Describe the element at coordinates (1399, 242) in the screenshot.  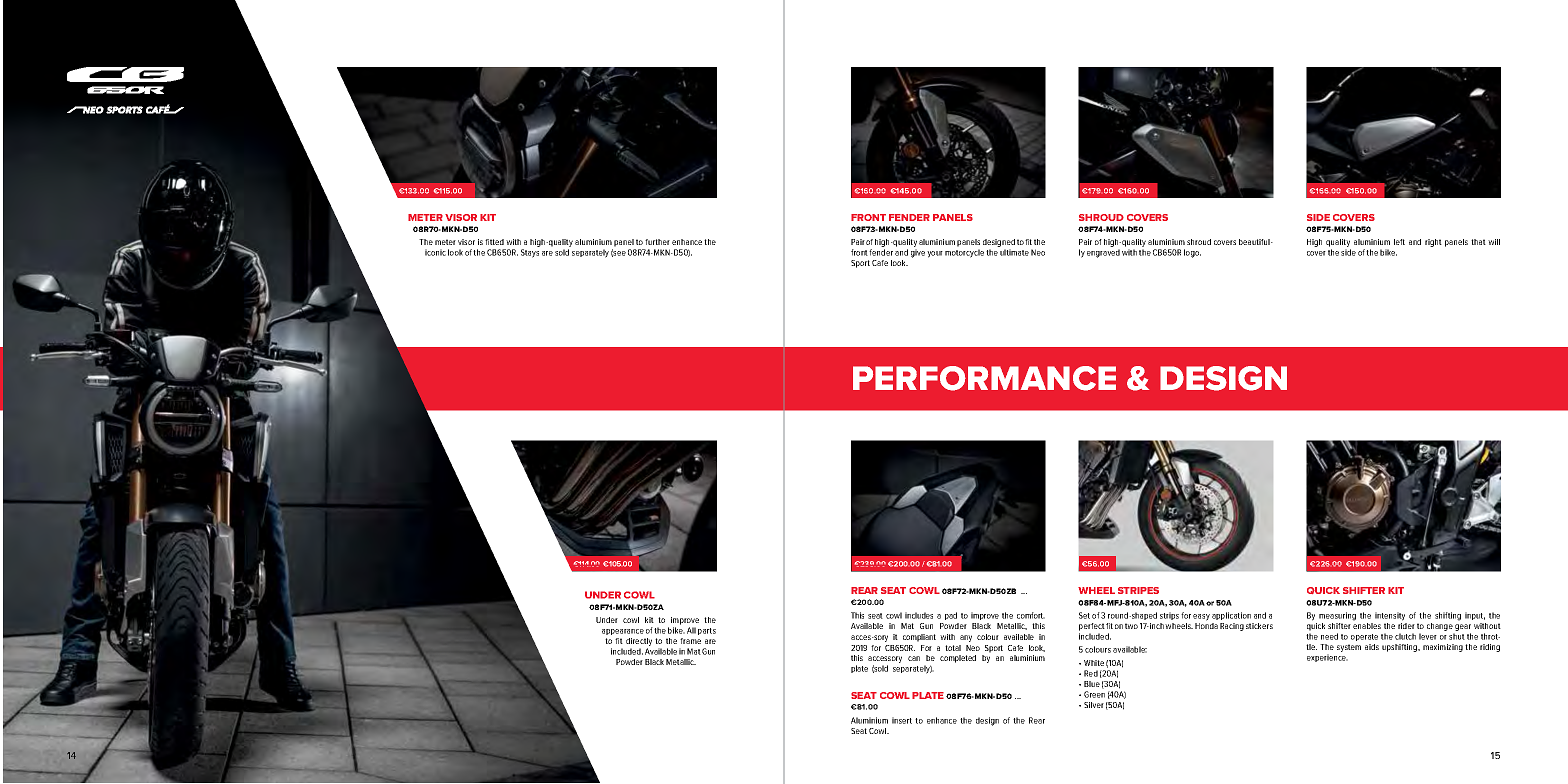
I see `left` at that location.
